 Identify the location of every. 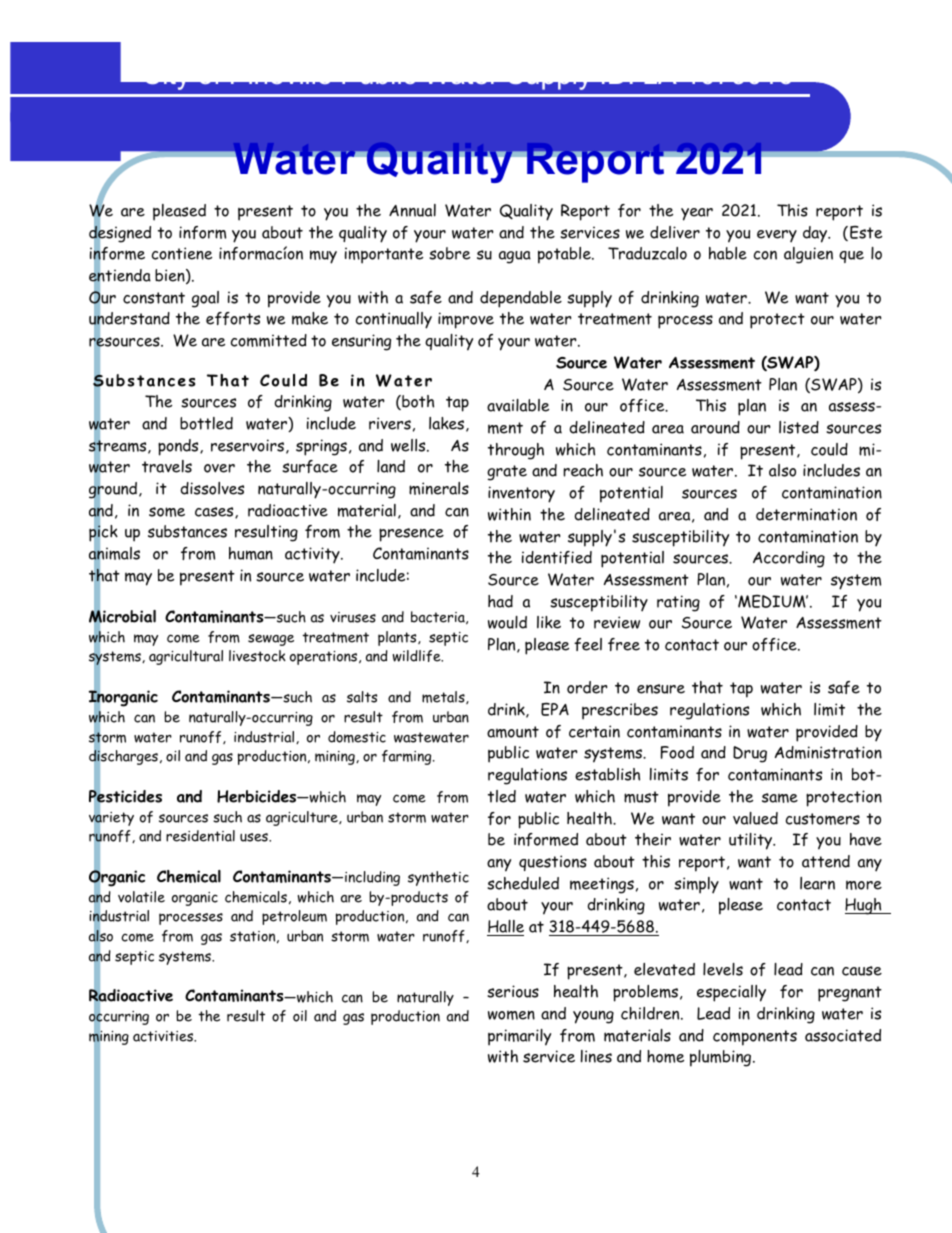
(777, 236).
